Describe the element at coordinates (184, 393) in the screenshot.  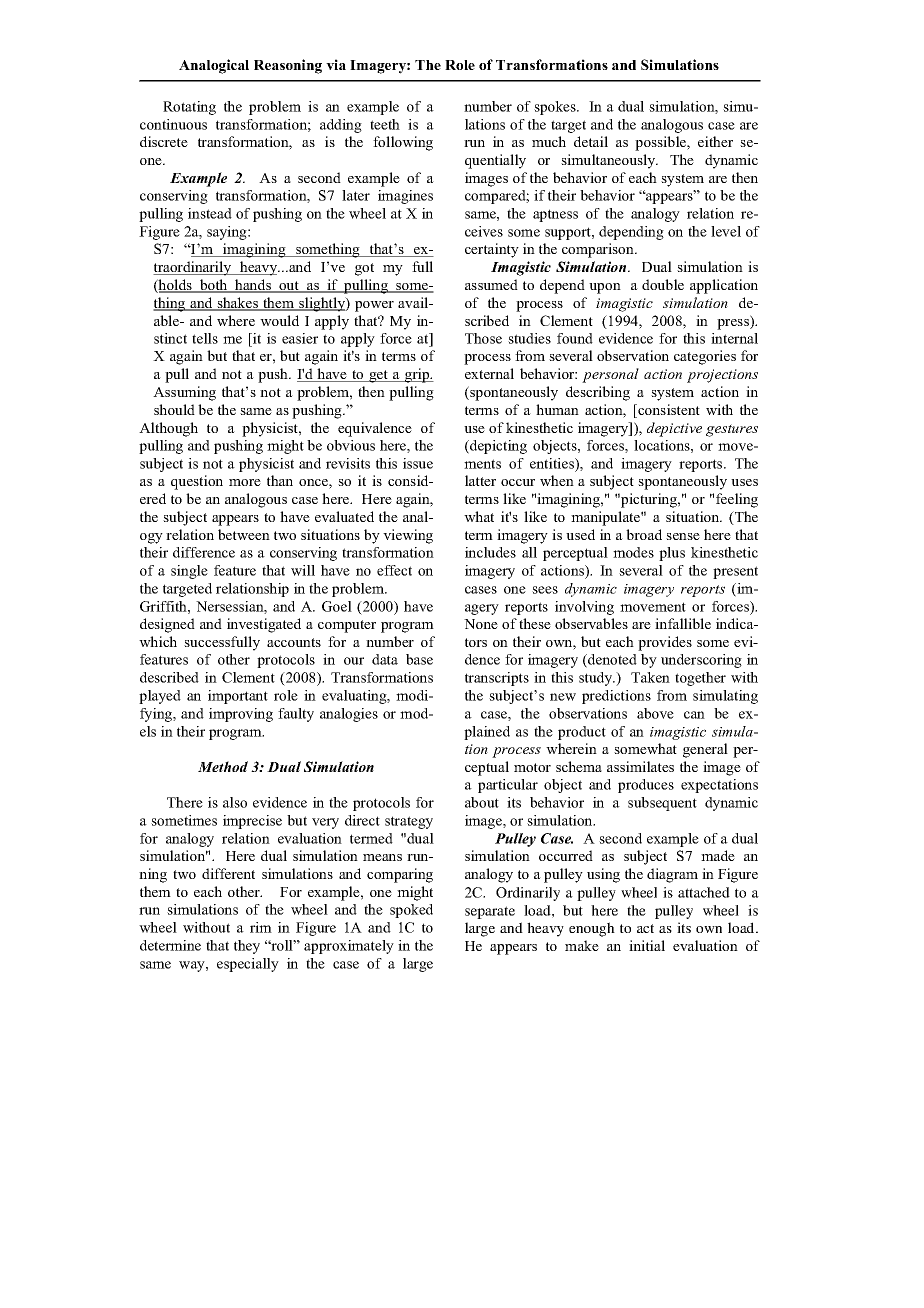
I see `Assuming` at that location.
